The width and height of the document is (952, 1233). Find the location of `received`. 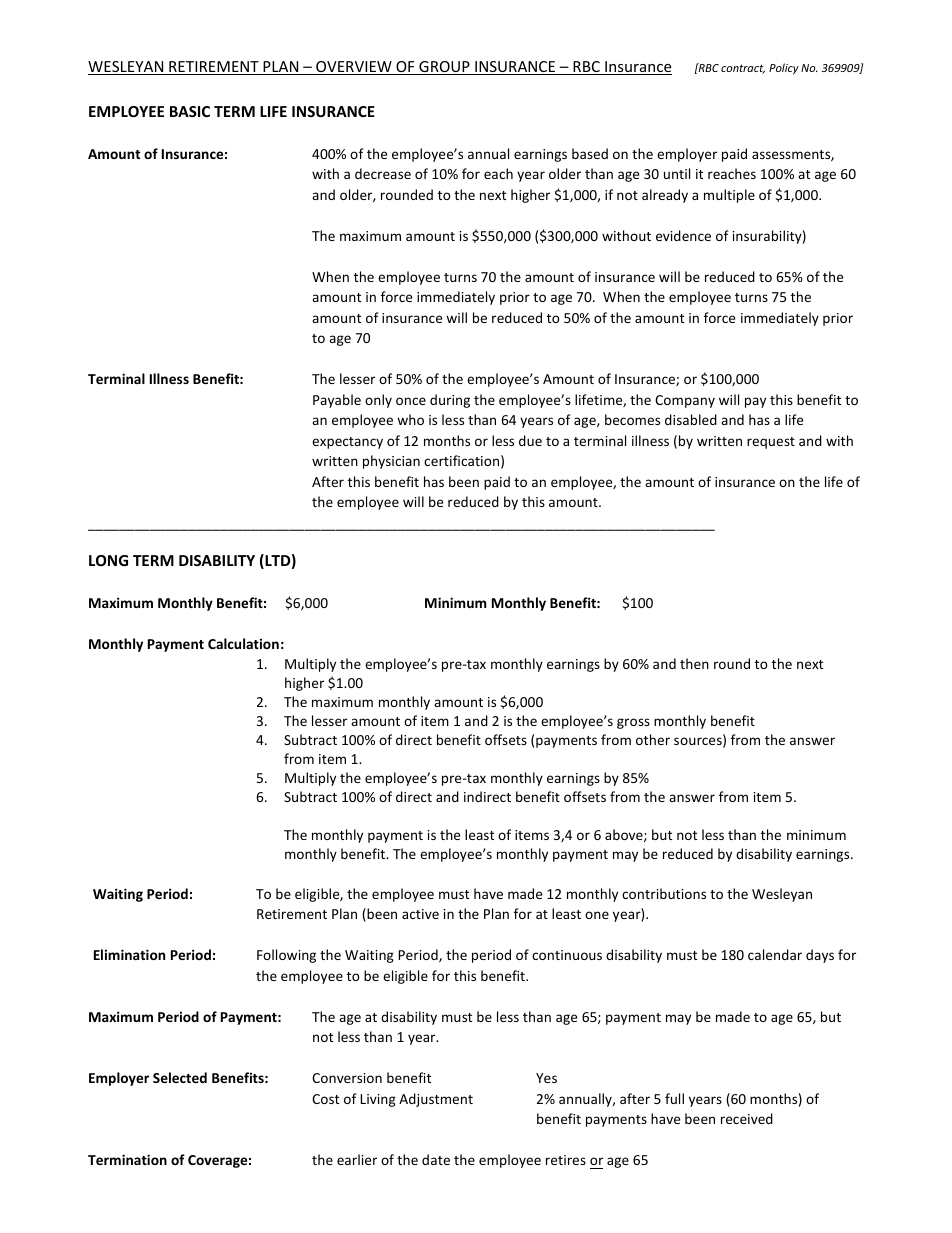

received is located at coordinates (747, 1118).
